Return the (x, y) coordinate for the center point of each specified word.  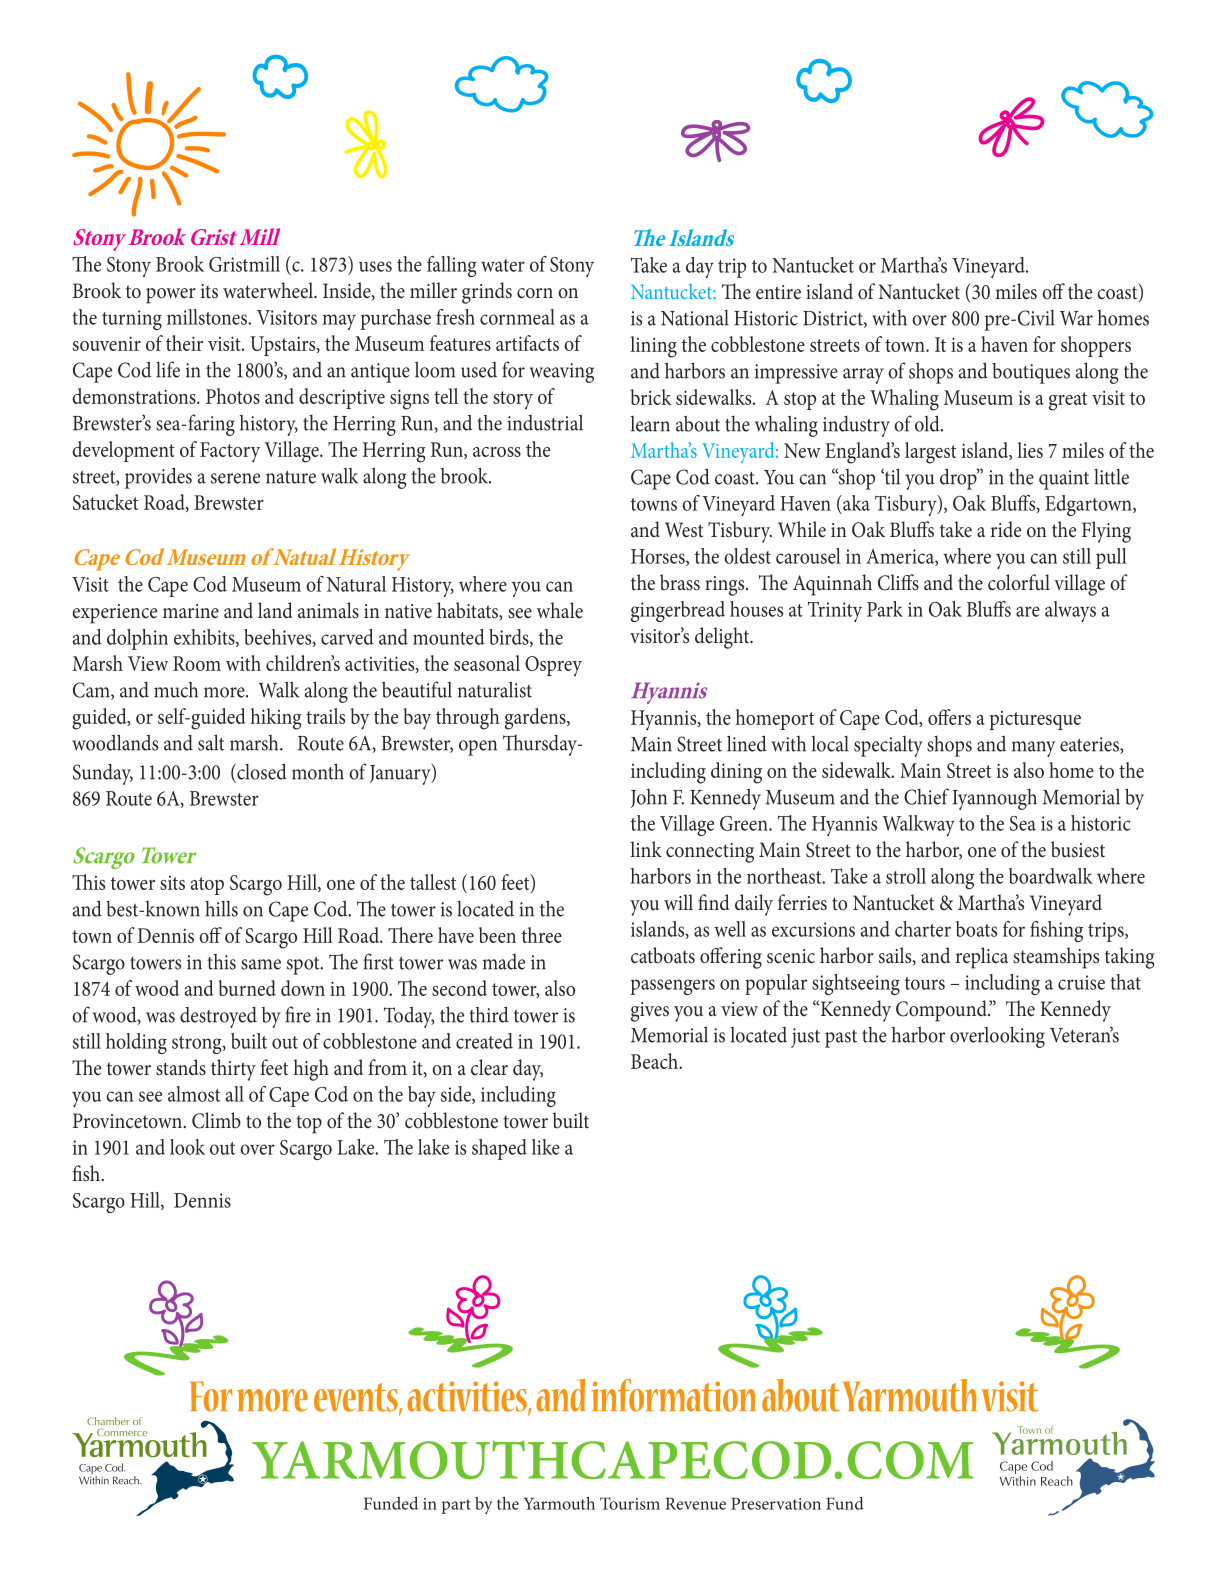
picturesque (1035, 720)
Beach (656, 1061)
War (1076, 318)
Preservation (776, 1503)
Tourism (630, 1503)
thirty (233, 1070)
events (357, 1398)
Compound (942, 1011)
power (171, 296)
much (176, 690)
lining (653, 347)
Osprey (553, 666)
